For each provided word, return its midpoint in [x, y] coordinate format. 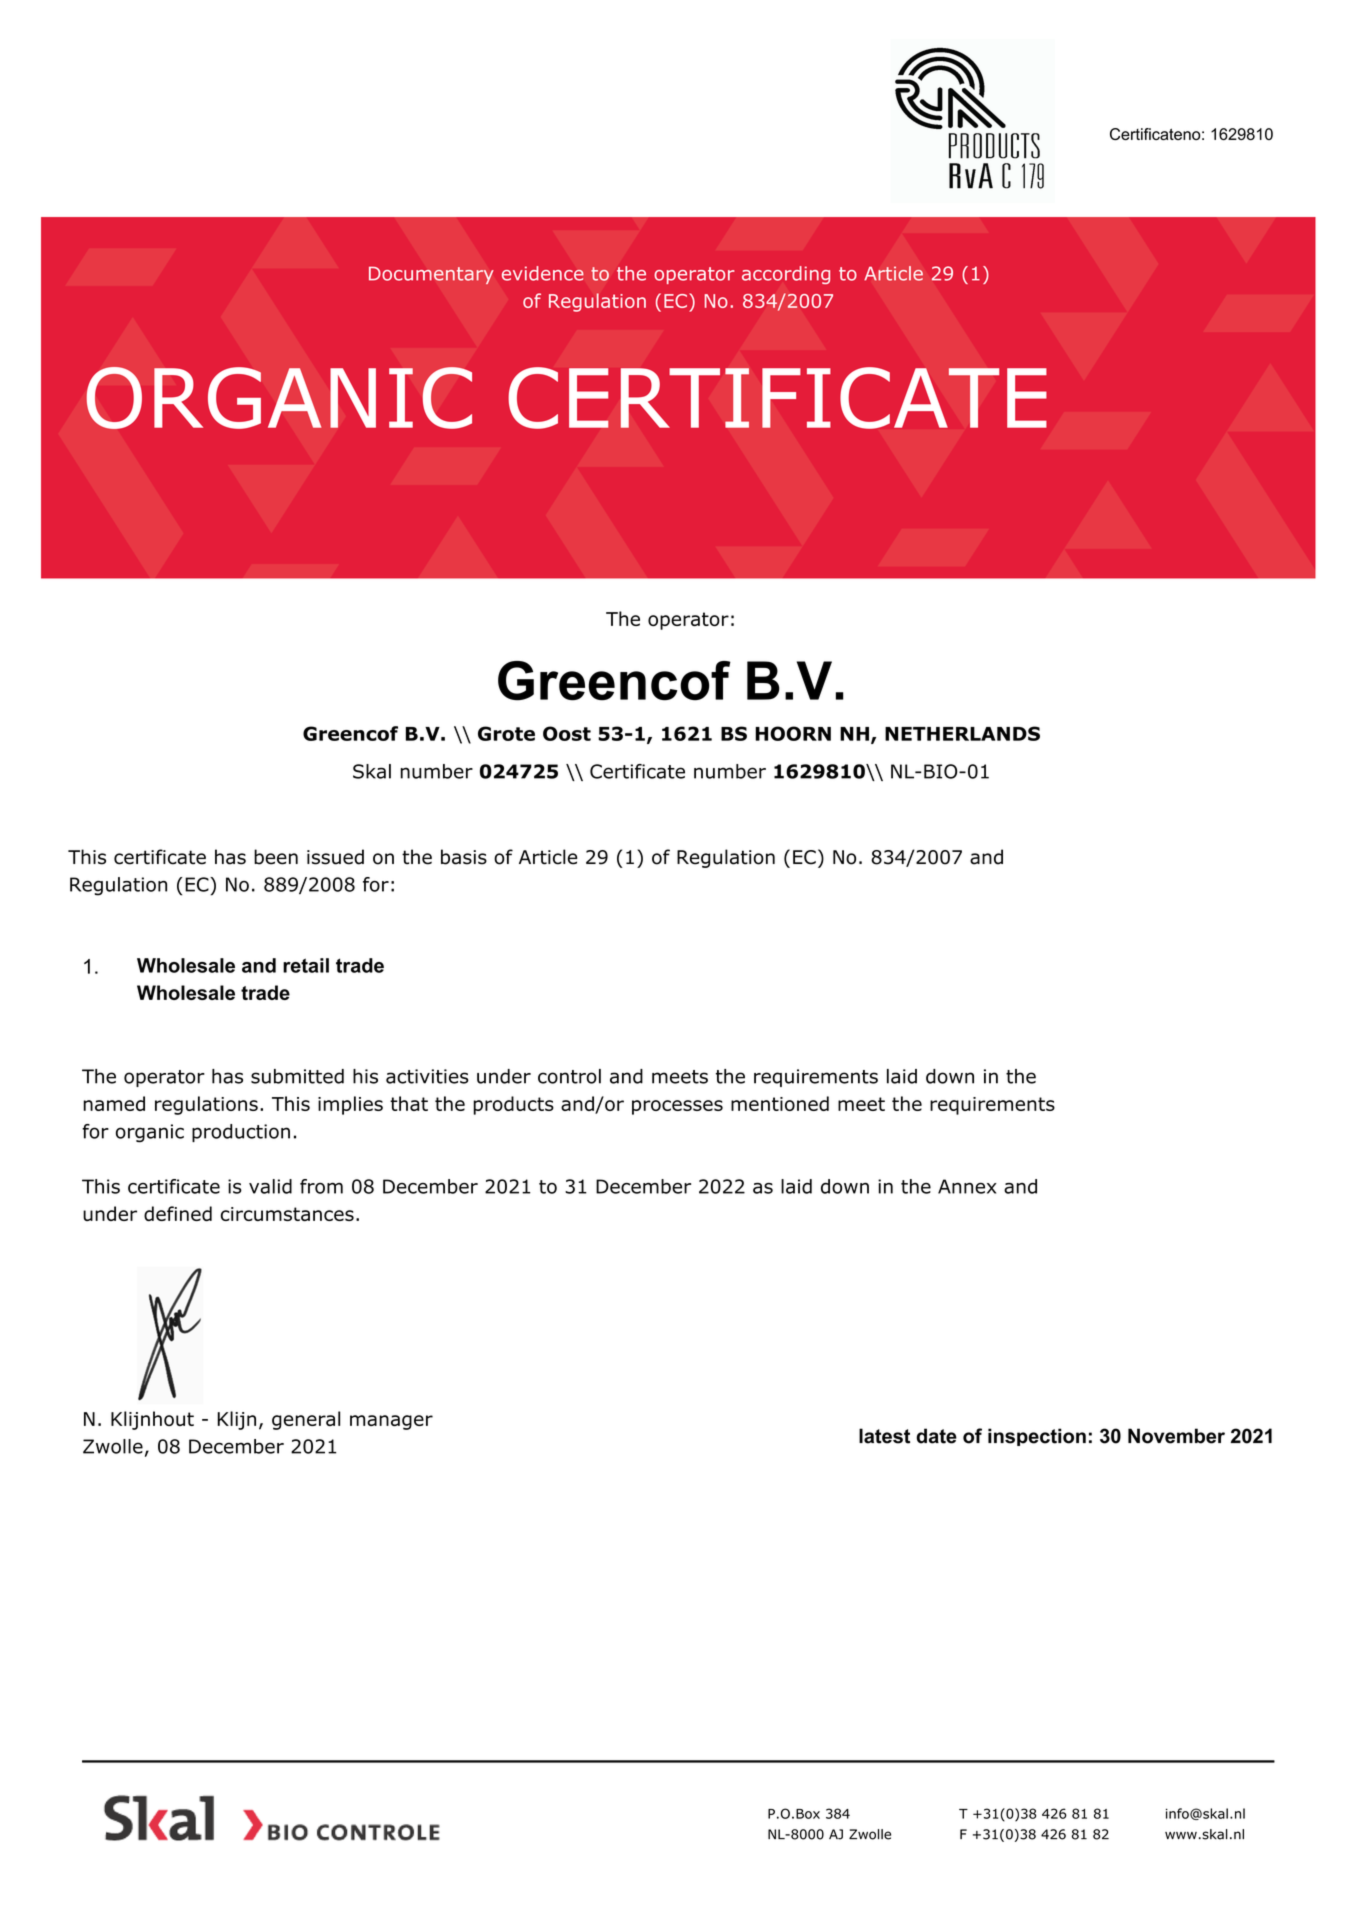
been [276, 857]
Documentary [431, 275]
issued [335, 857]
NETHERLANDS [962, 733]
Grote [506, 733]
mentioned [780, 1103]
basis [464, 857]
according [786, 275]
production [241, 1133]
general [306, 1420]
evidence [543, 273]
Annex [967, 1186]
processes [677, 1107]
